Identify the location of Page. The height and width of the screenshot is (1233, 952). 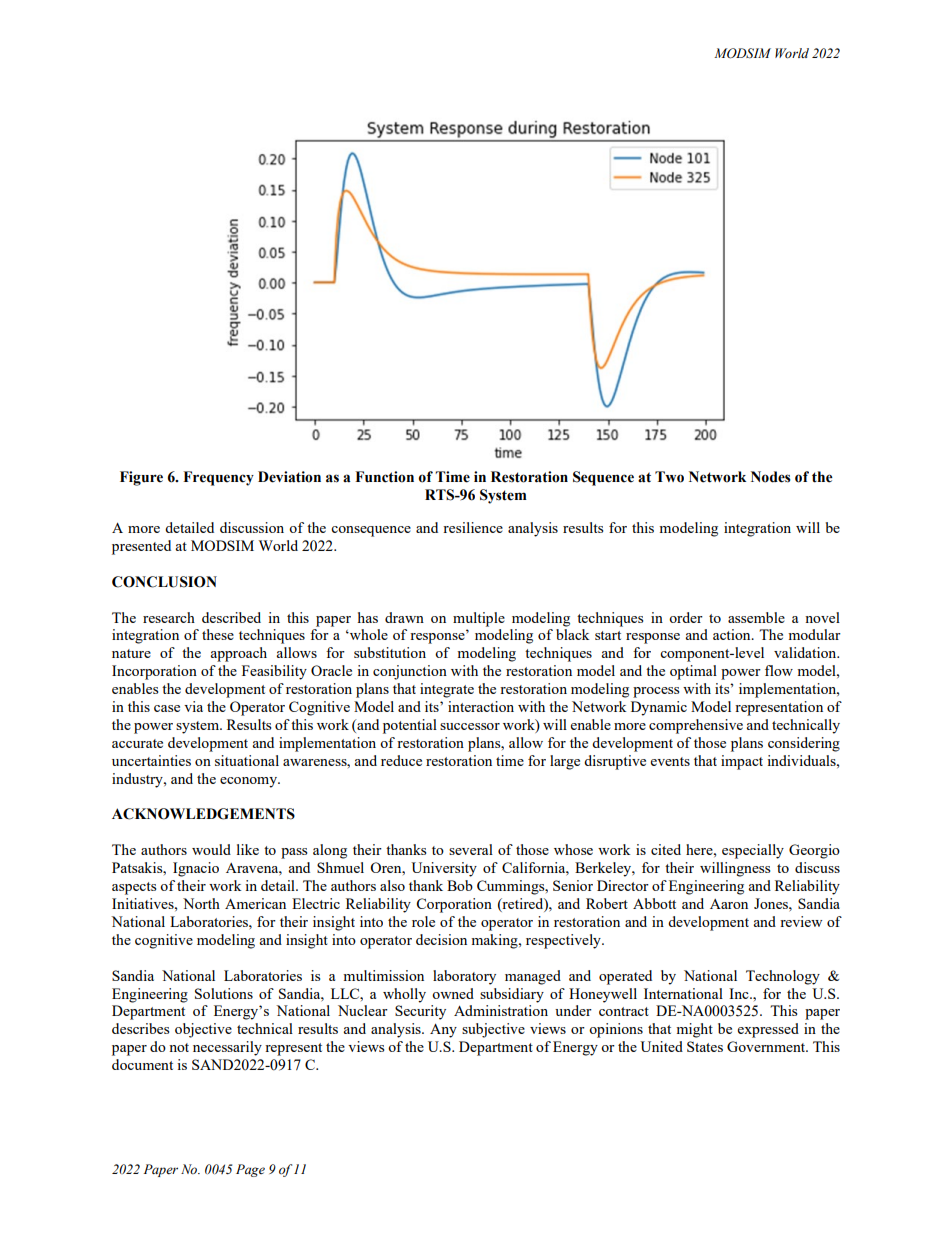
(250, 1170).
